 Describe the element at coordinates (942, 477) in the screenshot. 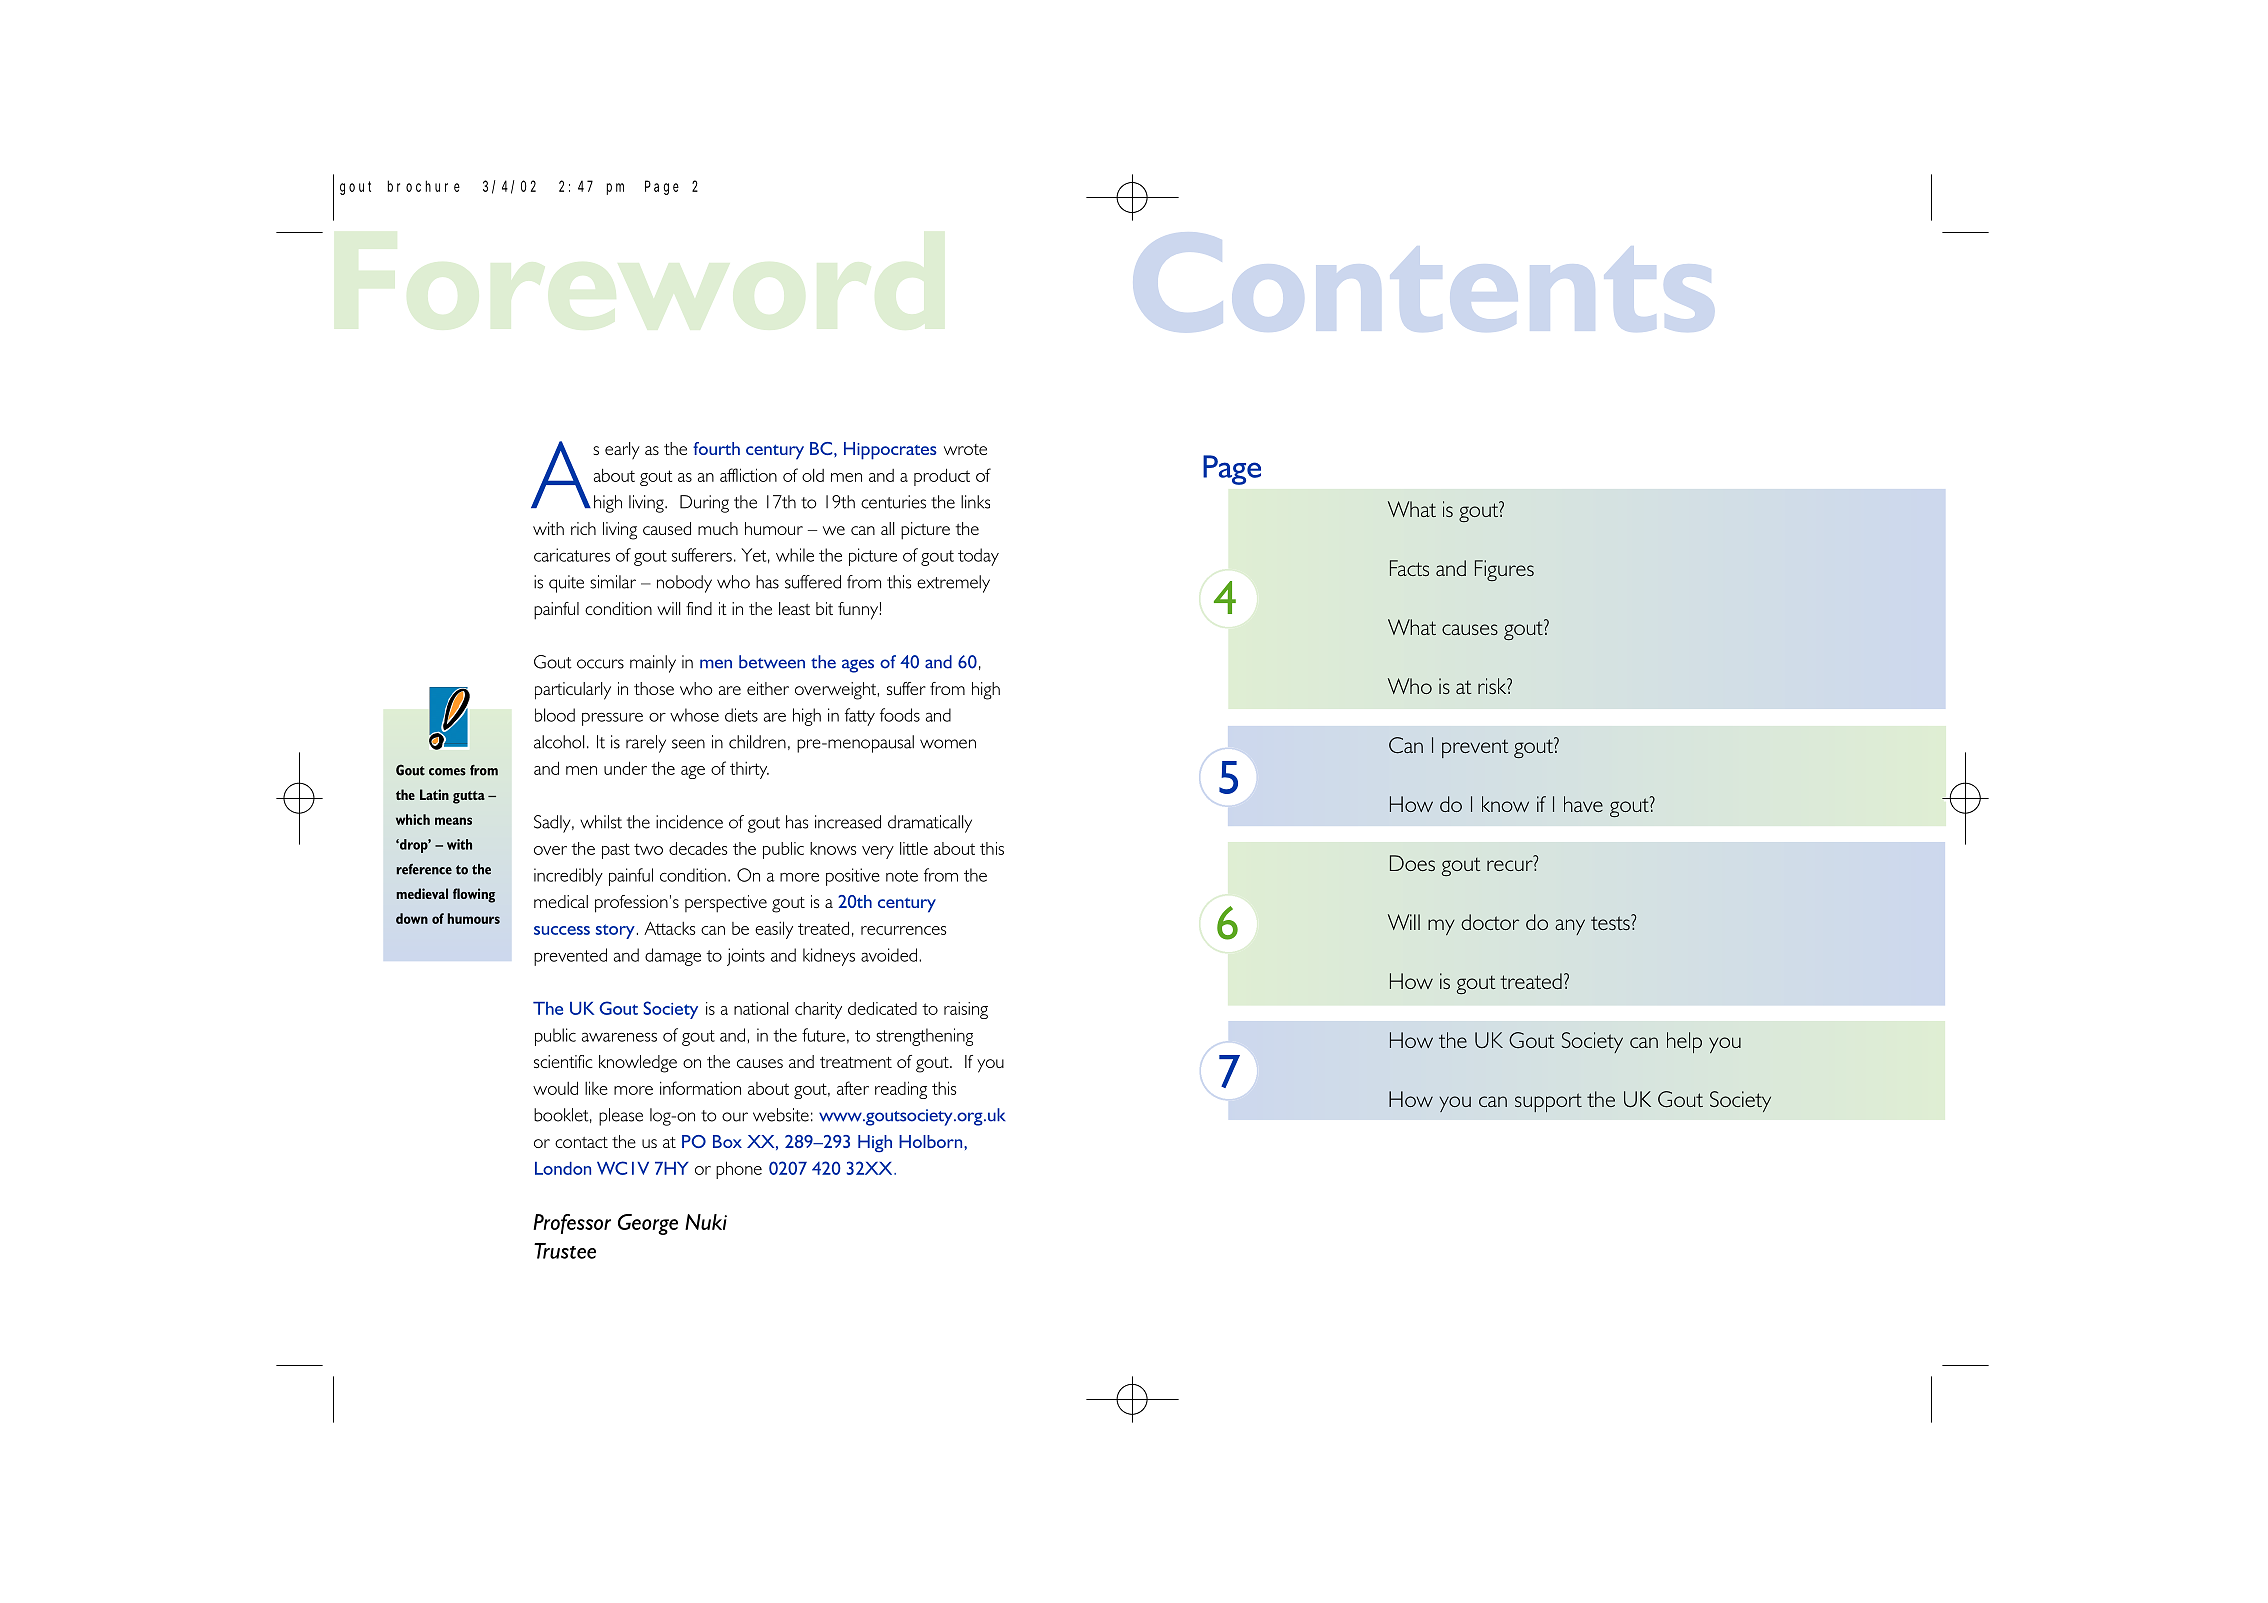

I see `product` at that location.
